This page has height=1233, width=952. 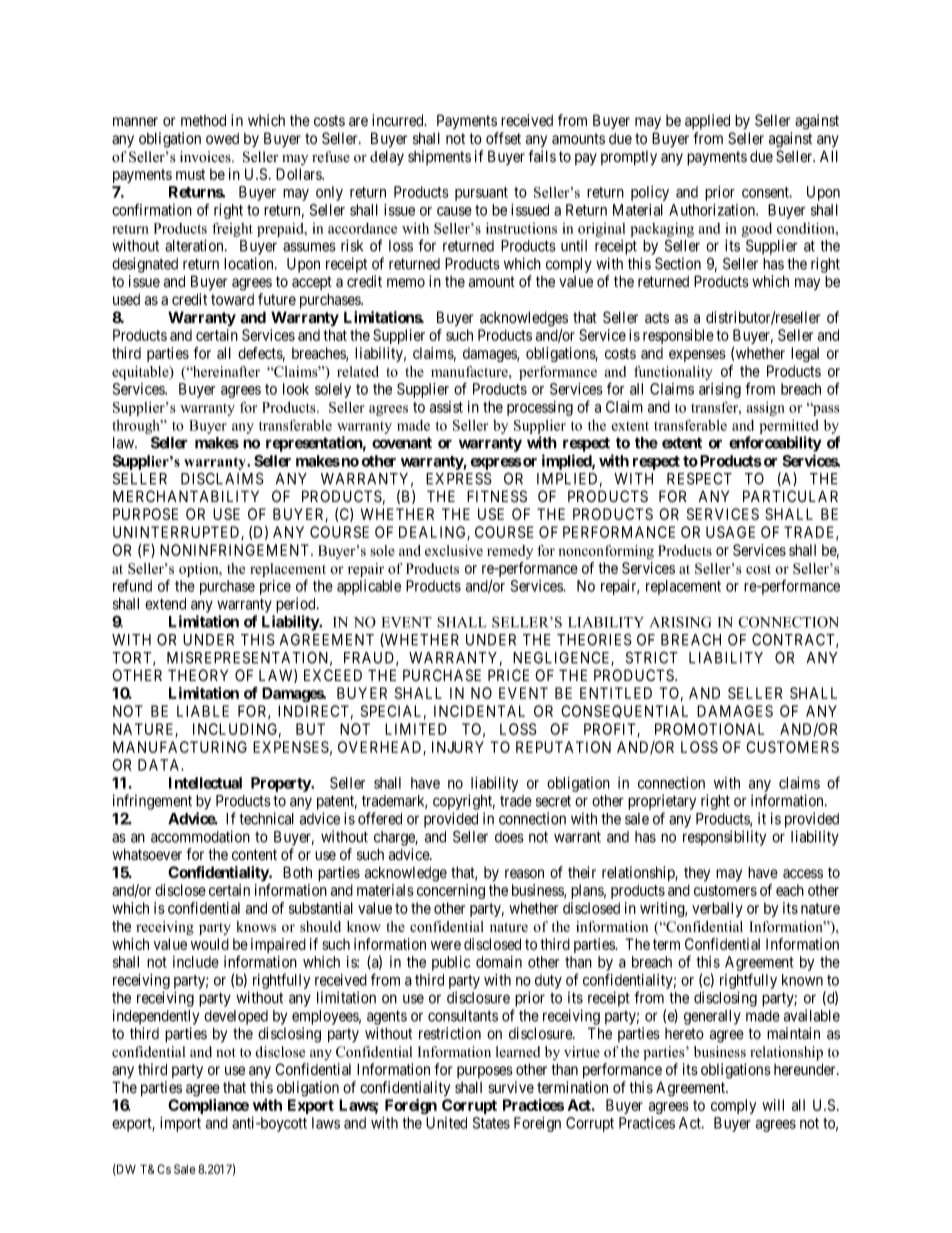 What do you see at coordinates (439, 157) in the page?
I see `shipments` at bounding box center [439, 157].
